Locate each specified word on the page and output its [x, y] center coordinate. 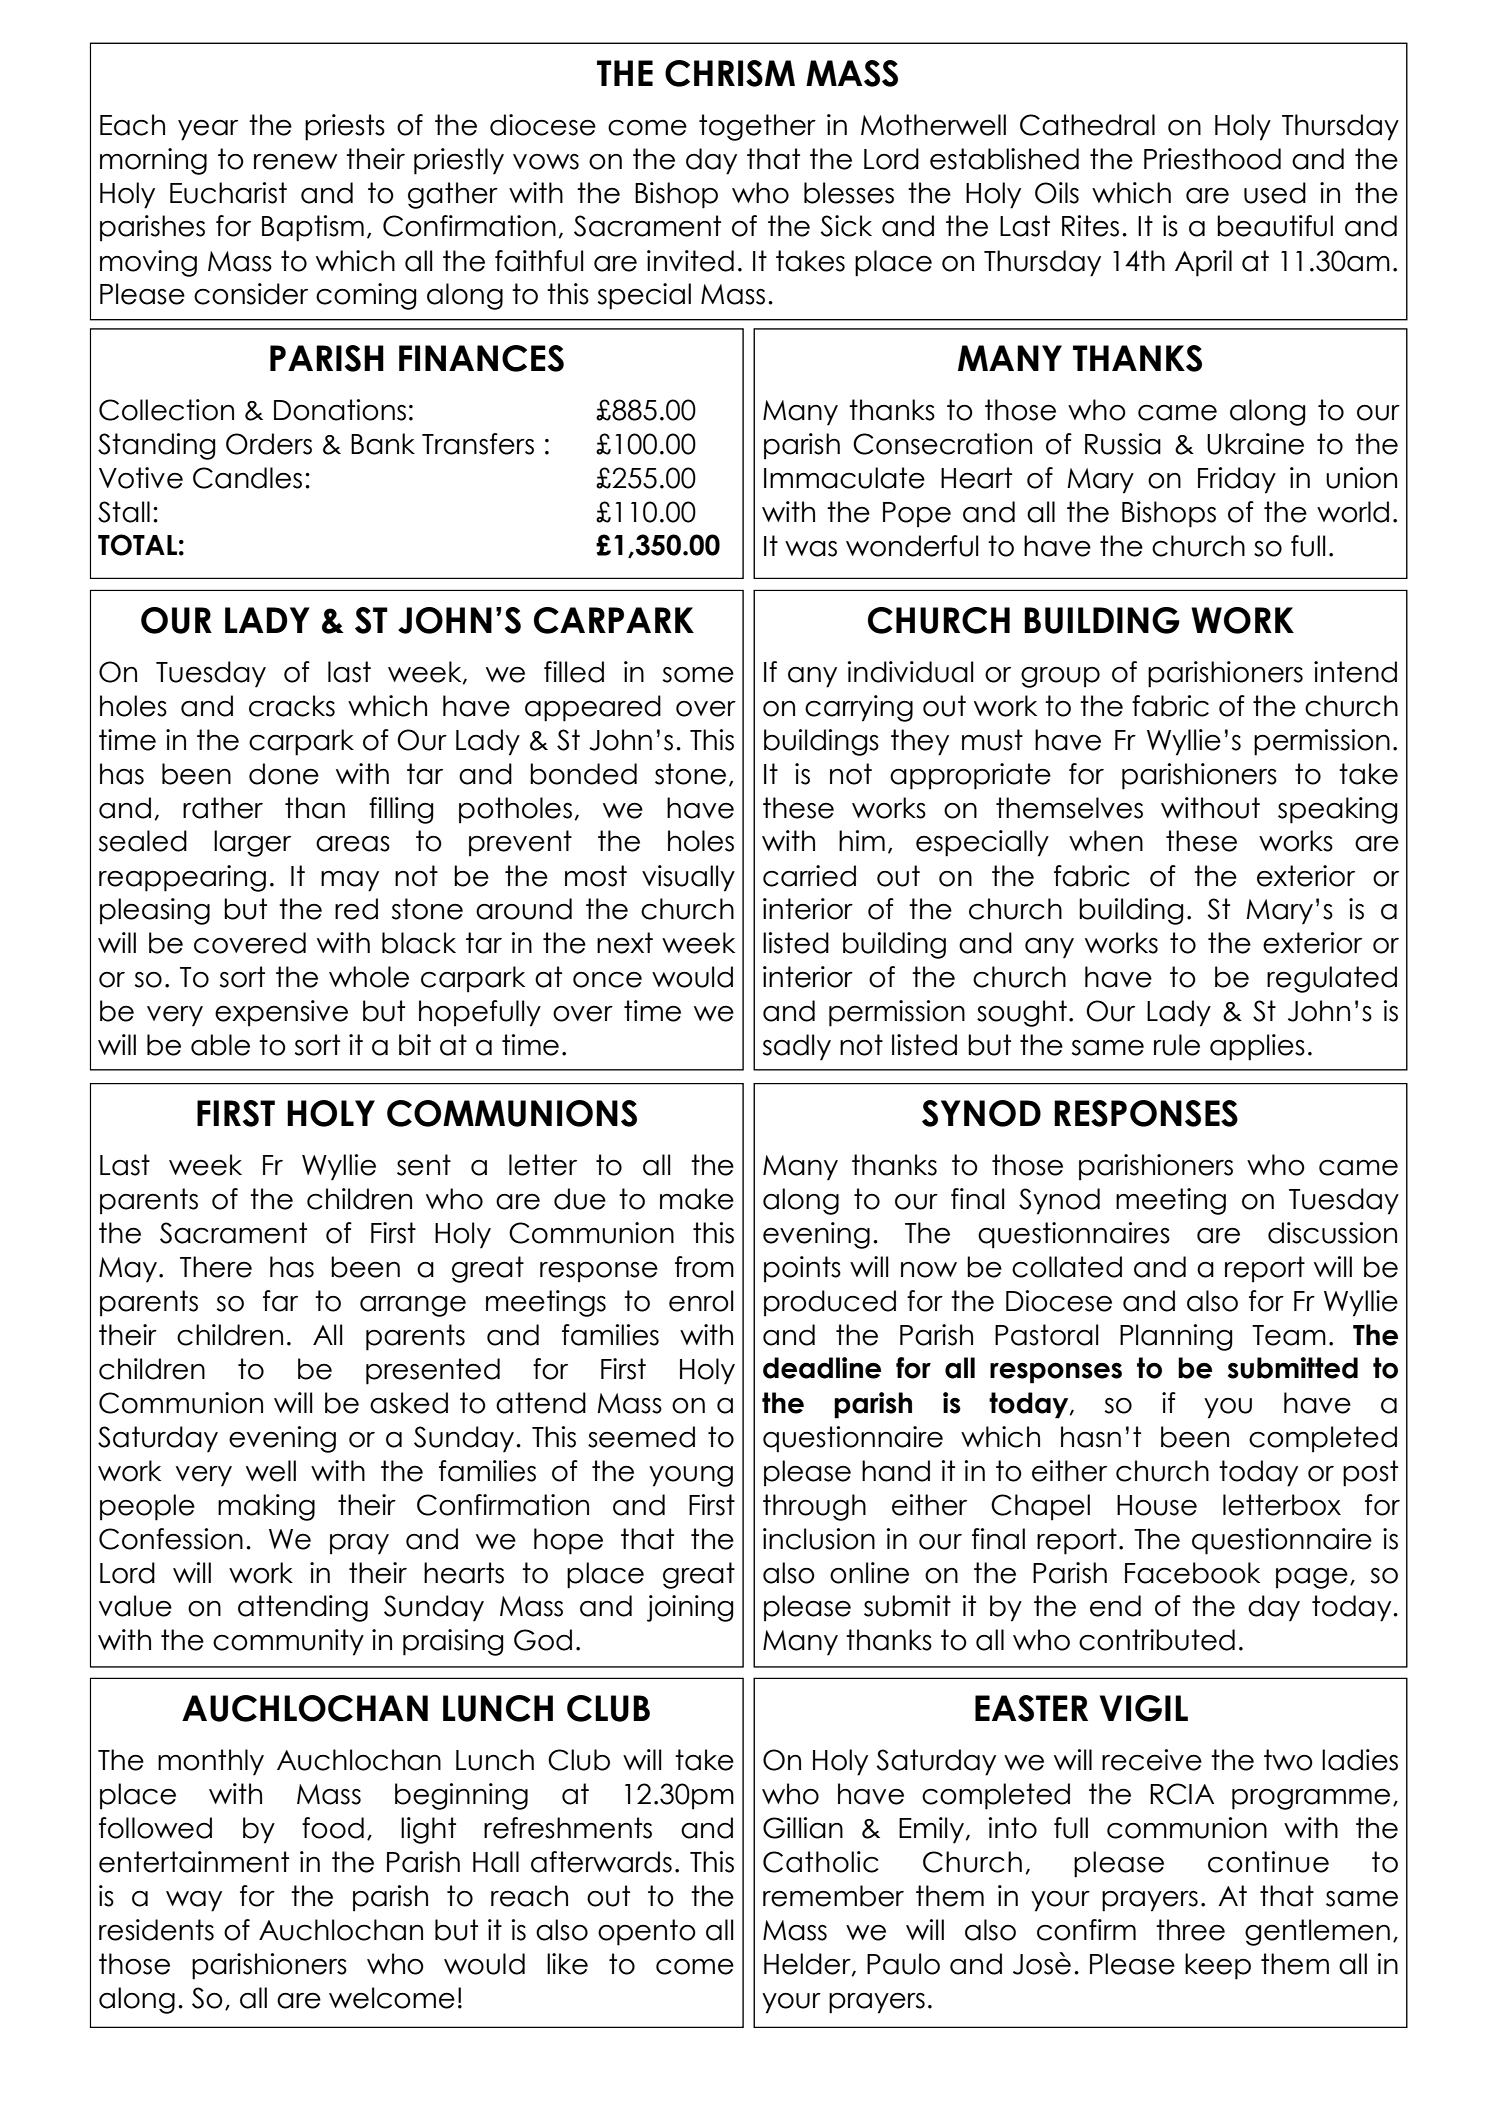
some [698, 674]
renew [295, 161]
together [757, 127]
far [280, 1301]
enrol [701, 1301]
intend [1355, 672]
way [194, 1901]
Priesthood [1212, 159]
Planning [1176, 1337]
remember [833, 1896]
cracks [292, 706]
